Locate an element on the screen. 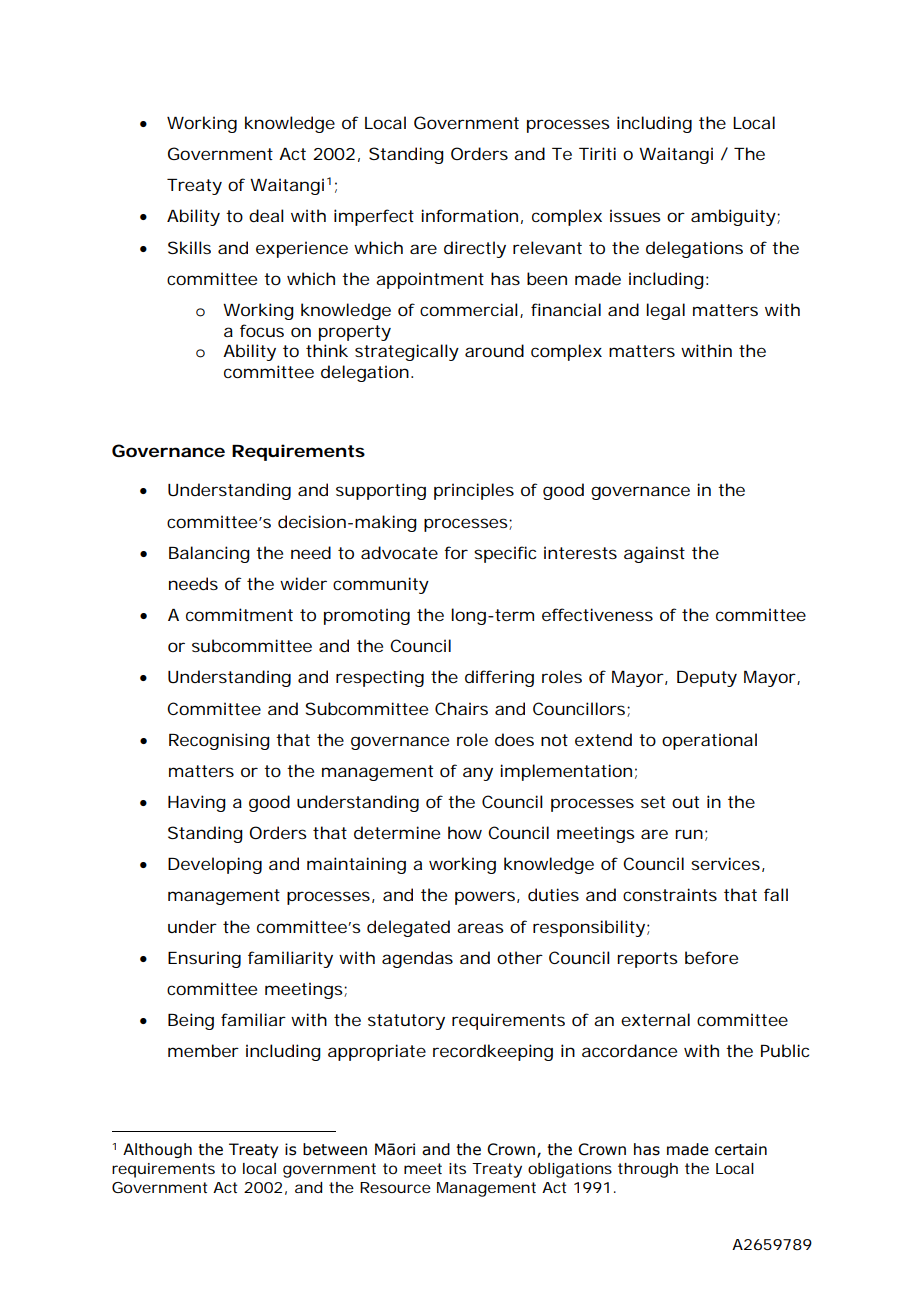 This screenshot has width=924, height=1308. its is located at coordinates (457, 1168).
